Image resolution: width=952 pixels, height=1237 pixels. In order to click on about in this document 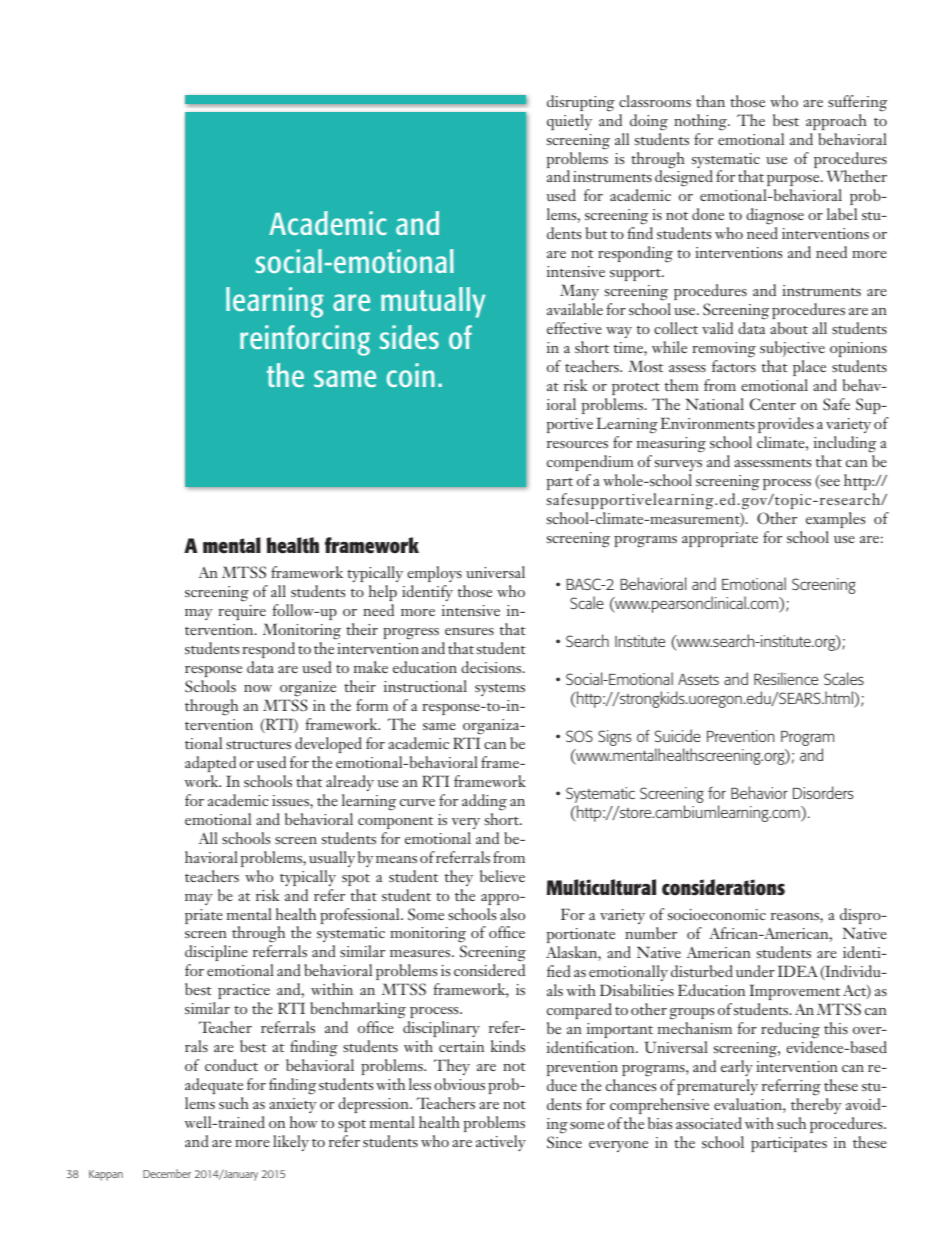, I will do `click(789, 328)`.
